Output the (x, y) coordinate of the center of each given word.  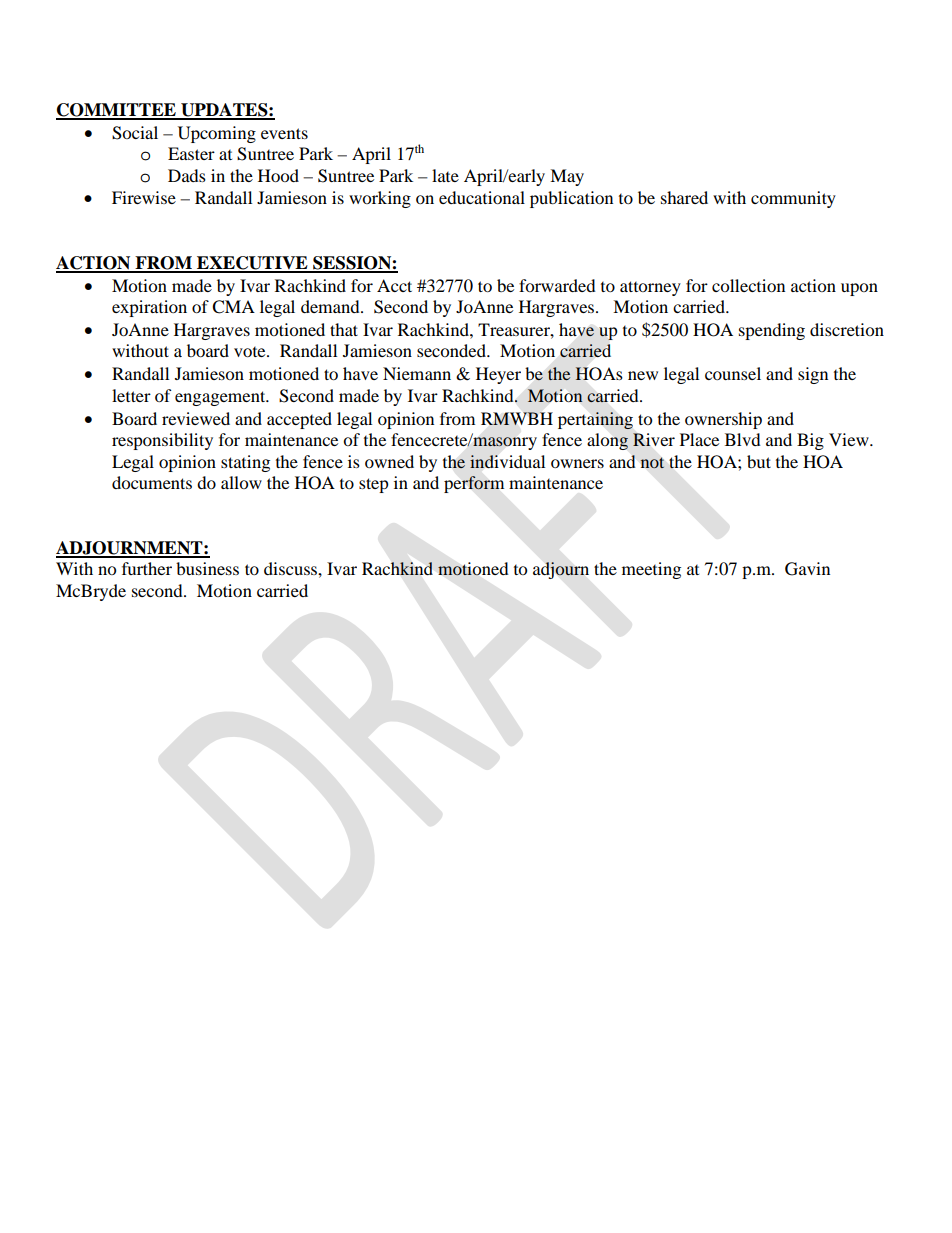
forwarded (557, 285)
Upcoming (217, 134)
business (207, 568)
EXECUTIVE (252, 264)
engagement (221, 398)
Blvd (743, 439)
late (445, 175)
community (793, 199)
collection (748, 285)
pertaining (595, 420)
